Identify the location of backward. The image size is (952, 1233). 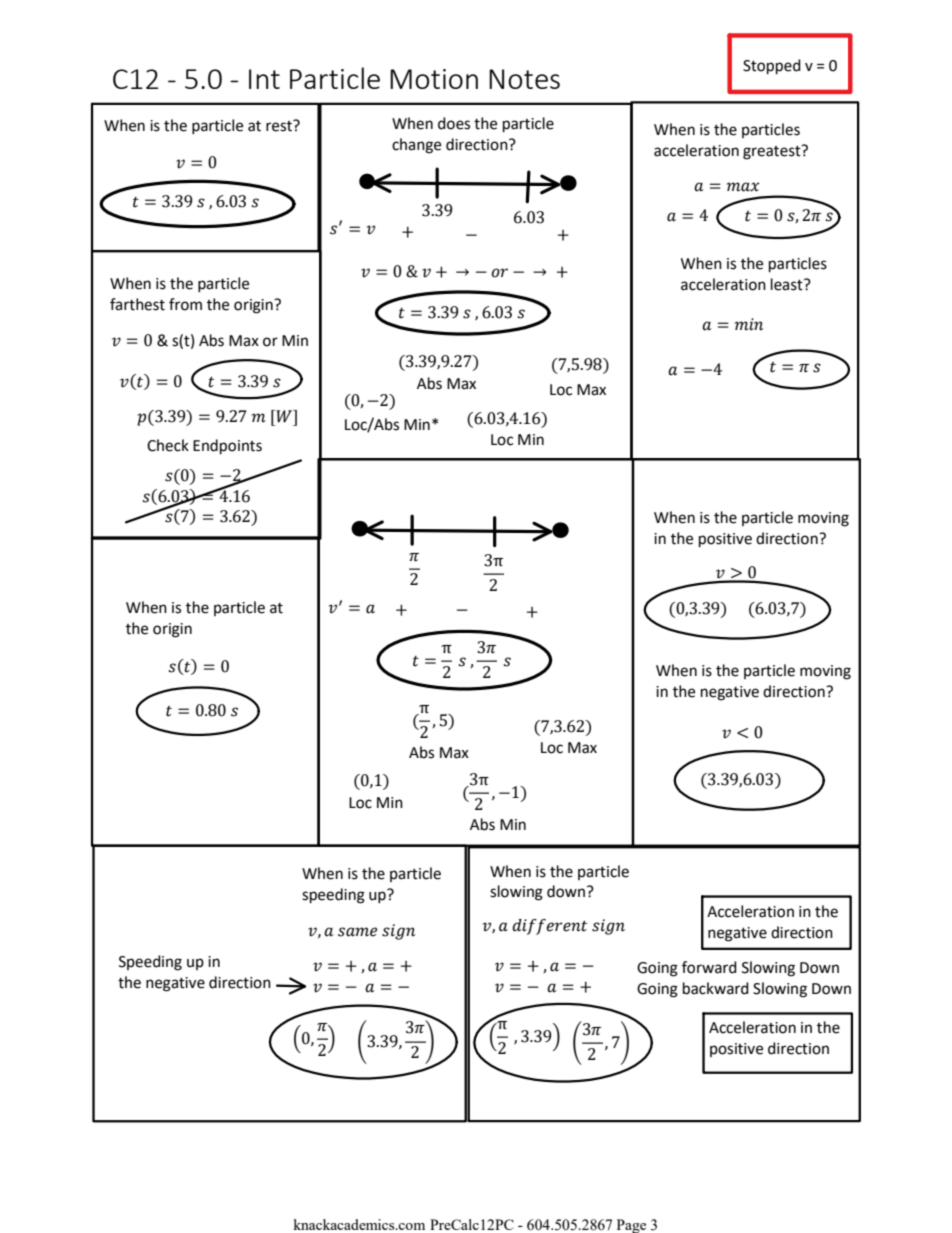
(716, 988).
